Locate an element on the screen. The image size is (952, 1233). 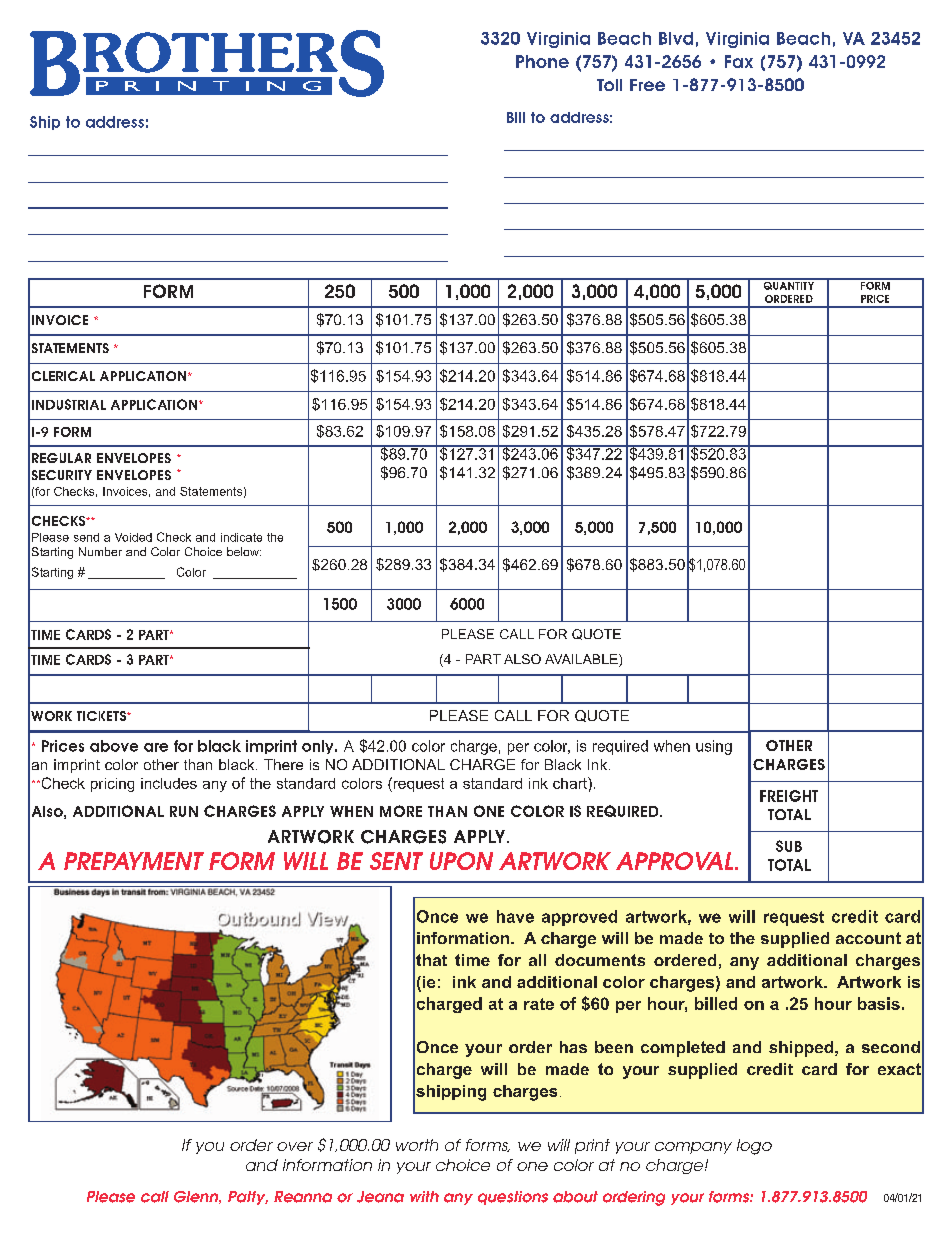
using is located at coordinates (714, 747).
